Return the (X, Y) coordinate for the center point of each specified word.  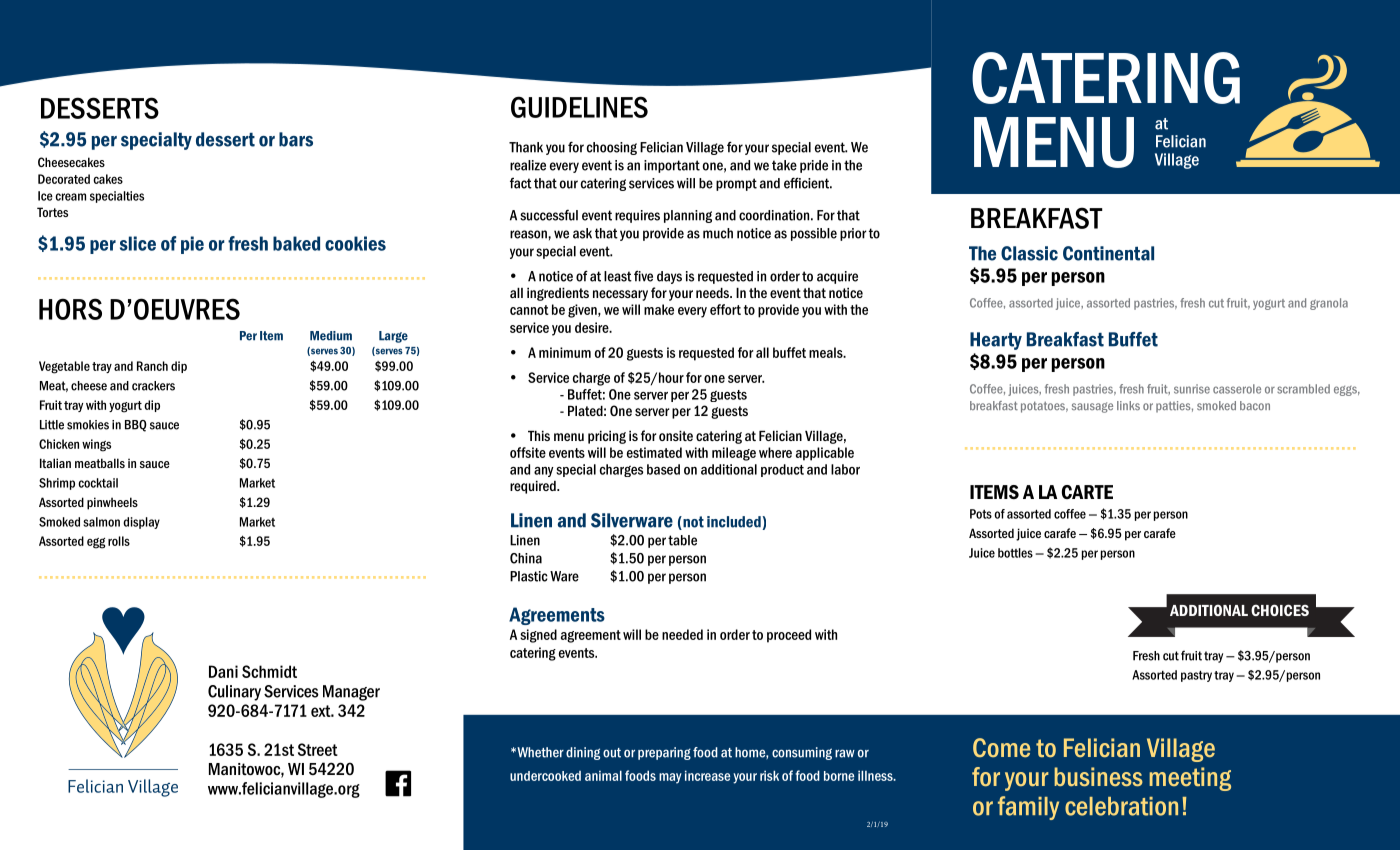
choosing (612, 148)
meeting (1190, 779)
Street (318, 749)
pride (814, 166)
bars (296, 139)
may (670, 778)
